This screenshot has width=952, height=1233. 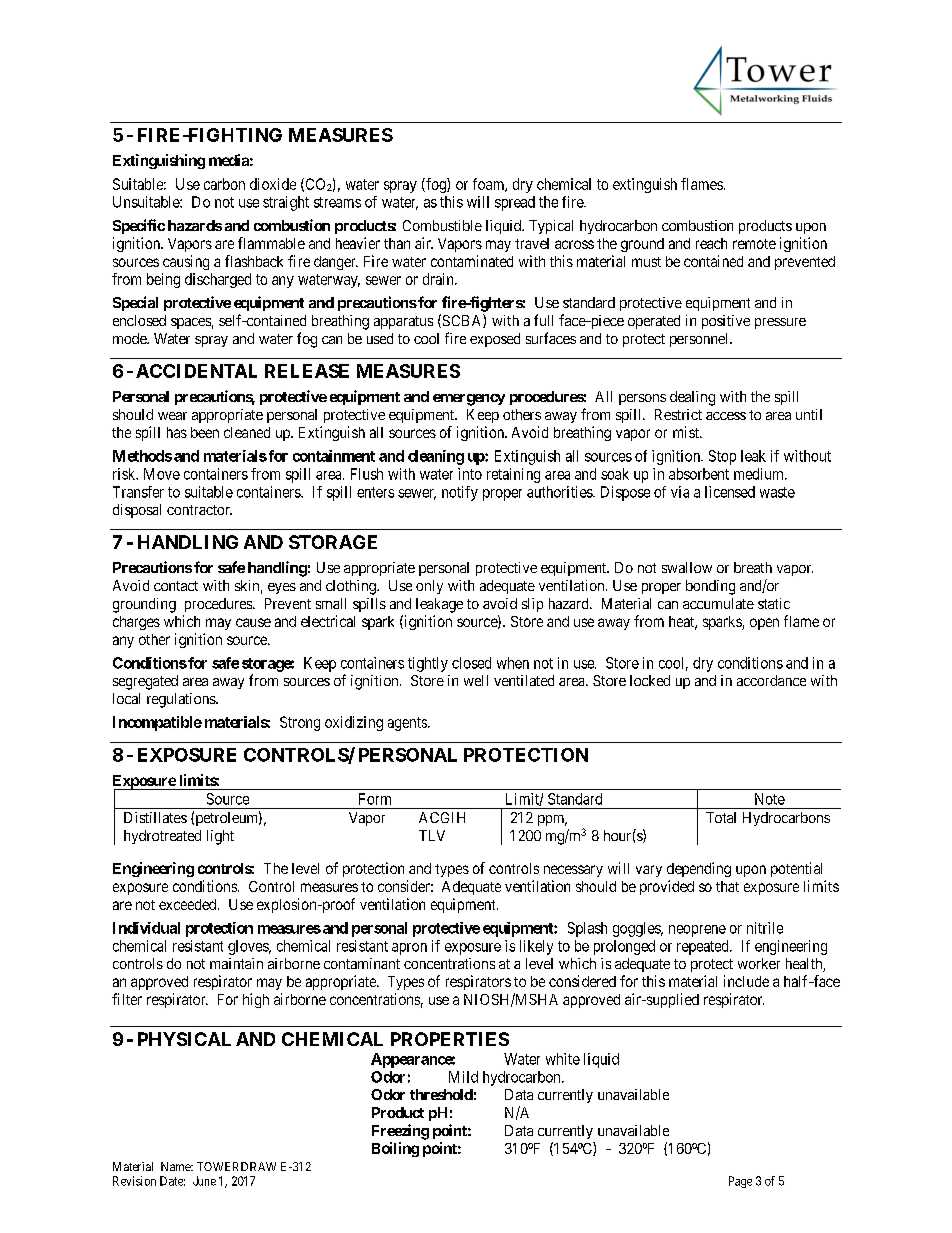 I want to click on reach, so click(x=711, y=243).
